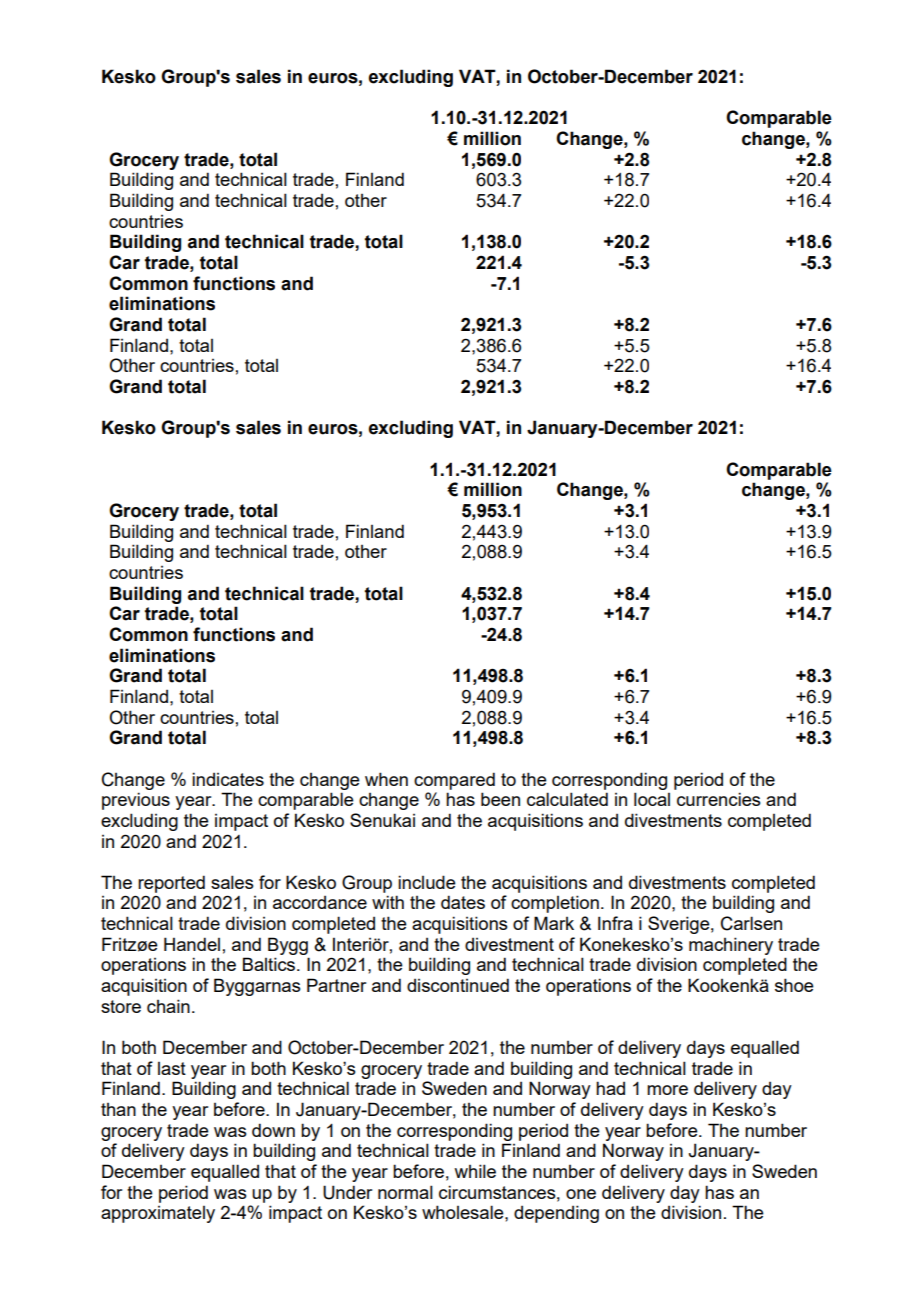 The height and width of the screenshot is (1289, 924). What do you see at coordinates (172, 1068) in the screenshot?
I see `last` at bounding box center [172, 1068].
